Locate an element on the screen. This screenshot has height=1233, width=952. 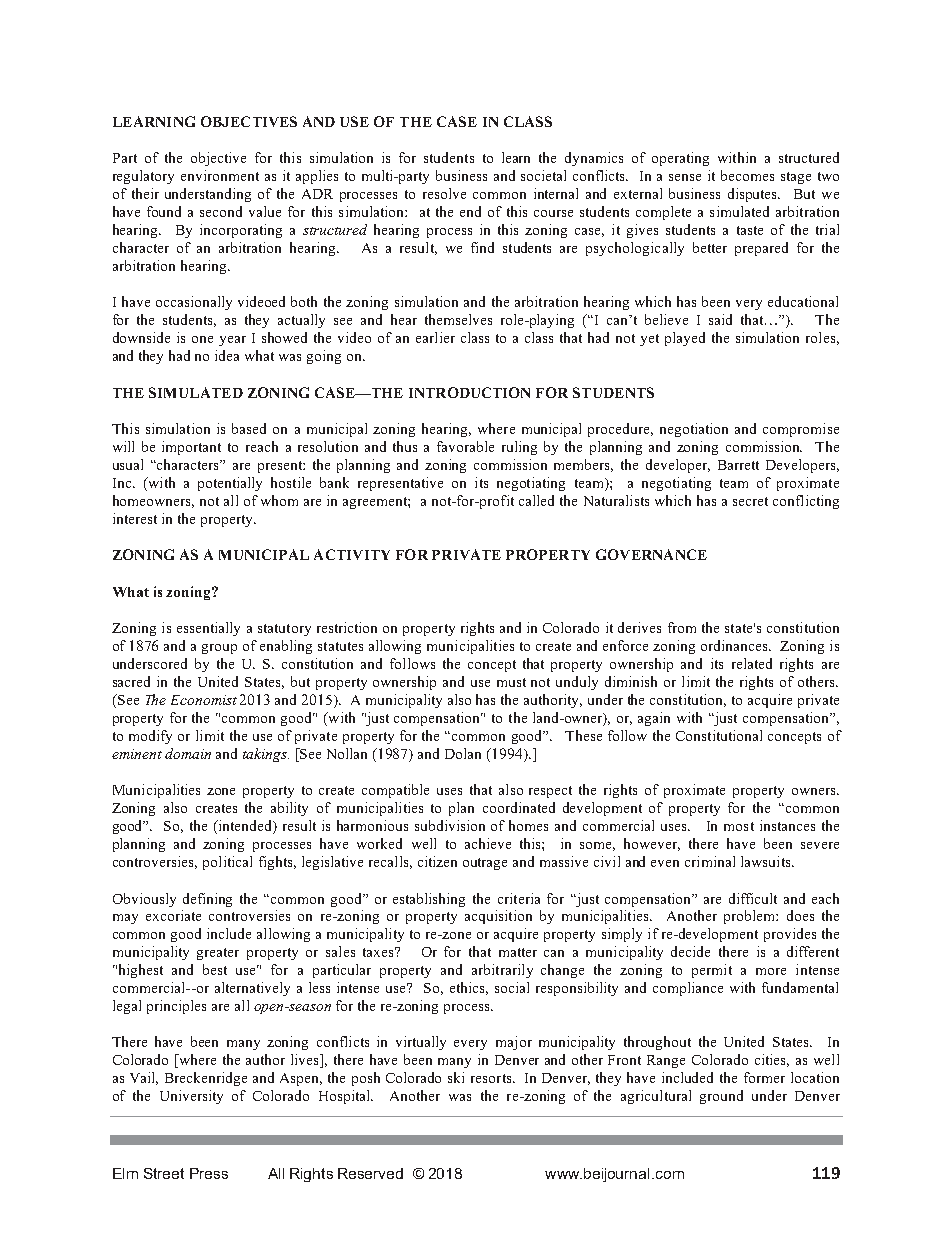
resorts is located at coordinates (492, 1078).
